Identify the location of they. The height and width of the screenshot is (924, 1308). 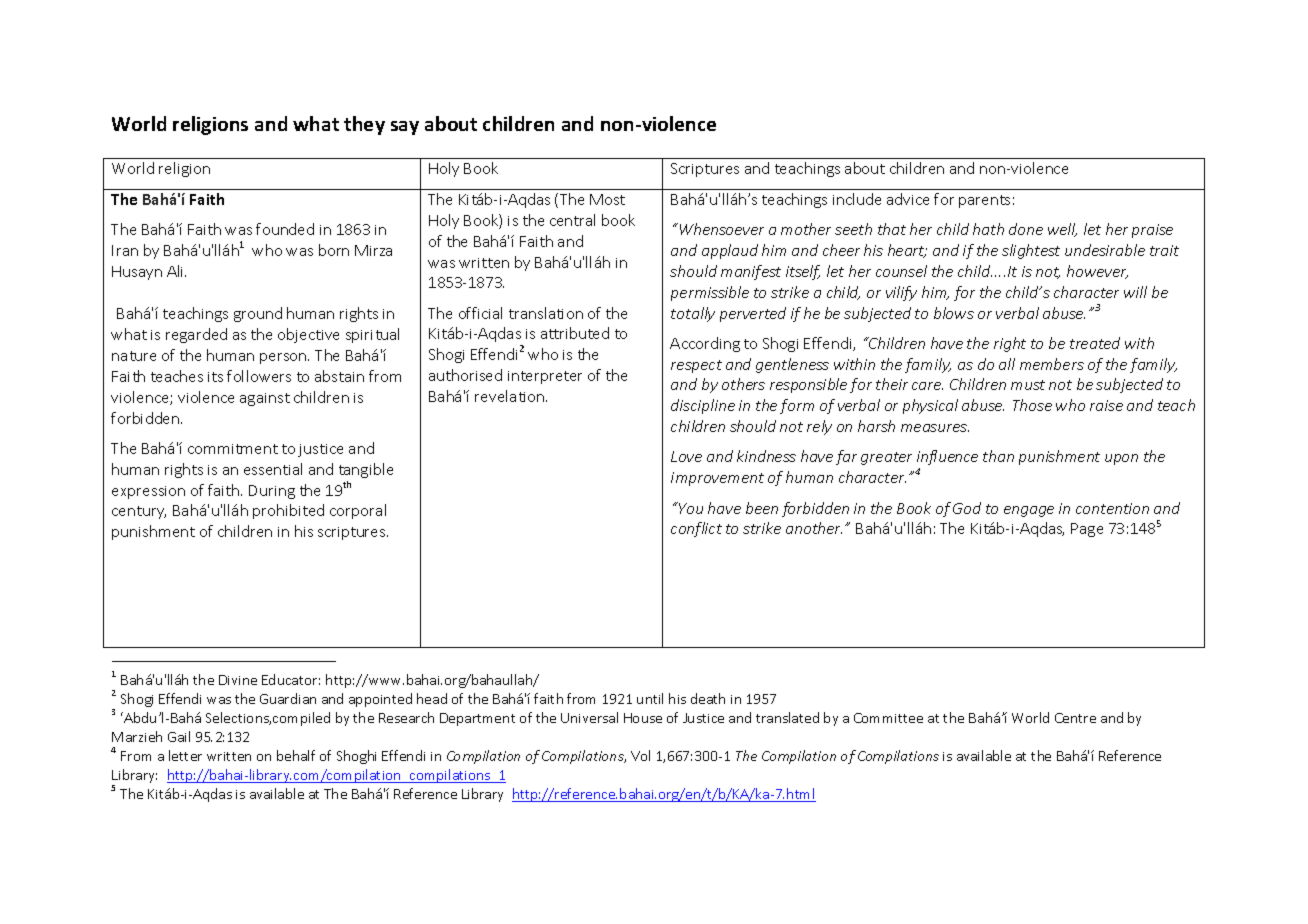
(364, 125).
